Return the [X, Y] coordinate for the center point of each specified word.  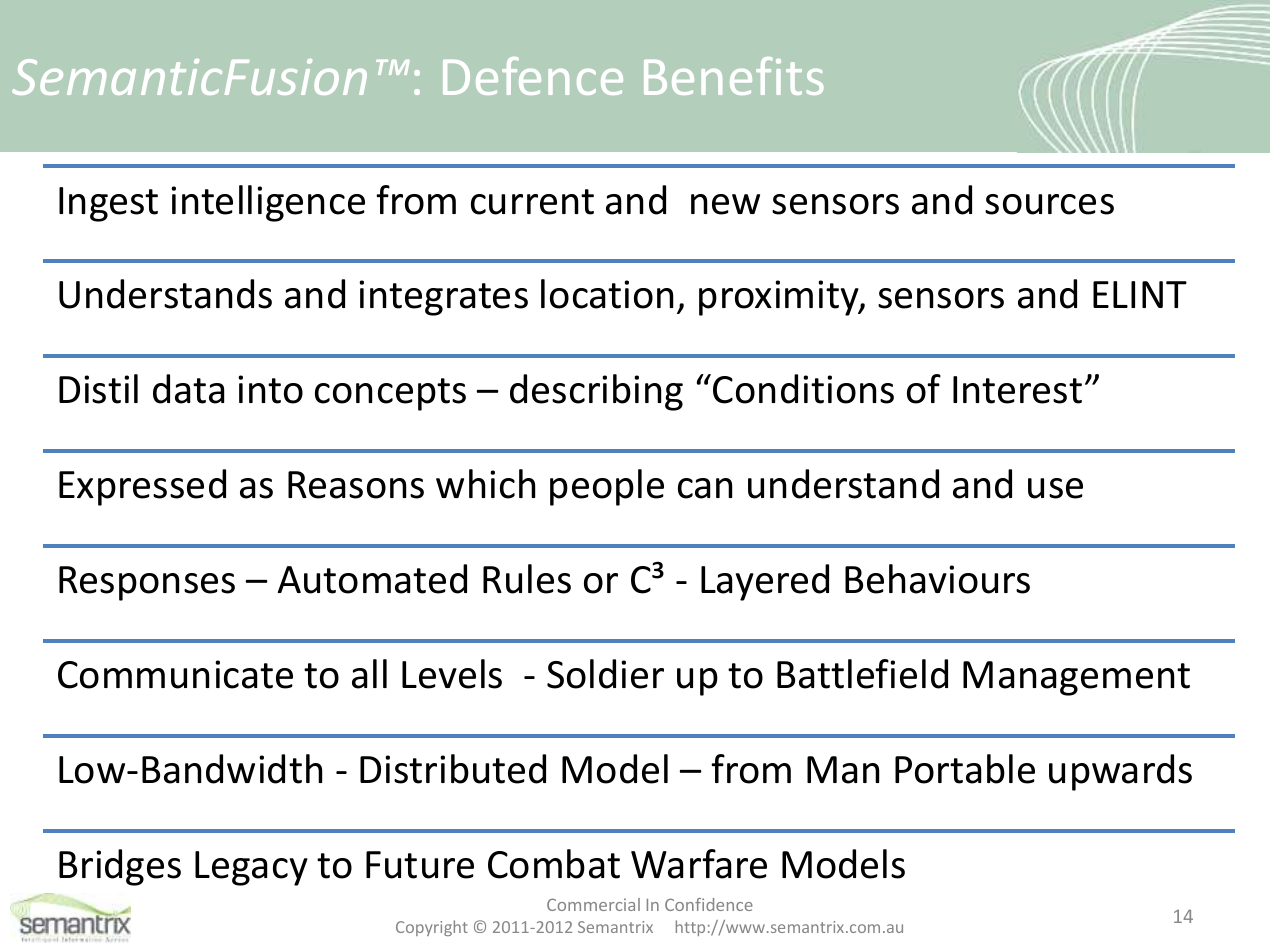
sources [1049, 204]
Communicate [175, 674]
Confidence [709, 904]
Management [1076, 678]
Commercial [593, 904]
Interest [1017, 390]
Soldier [605, 674]
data [188, 389]
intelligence [268, 203]
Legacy [251, 868]
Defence [533, 76]
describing [596, 392]
